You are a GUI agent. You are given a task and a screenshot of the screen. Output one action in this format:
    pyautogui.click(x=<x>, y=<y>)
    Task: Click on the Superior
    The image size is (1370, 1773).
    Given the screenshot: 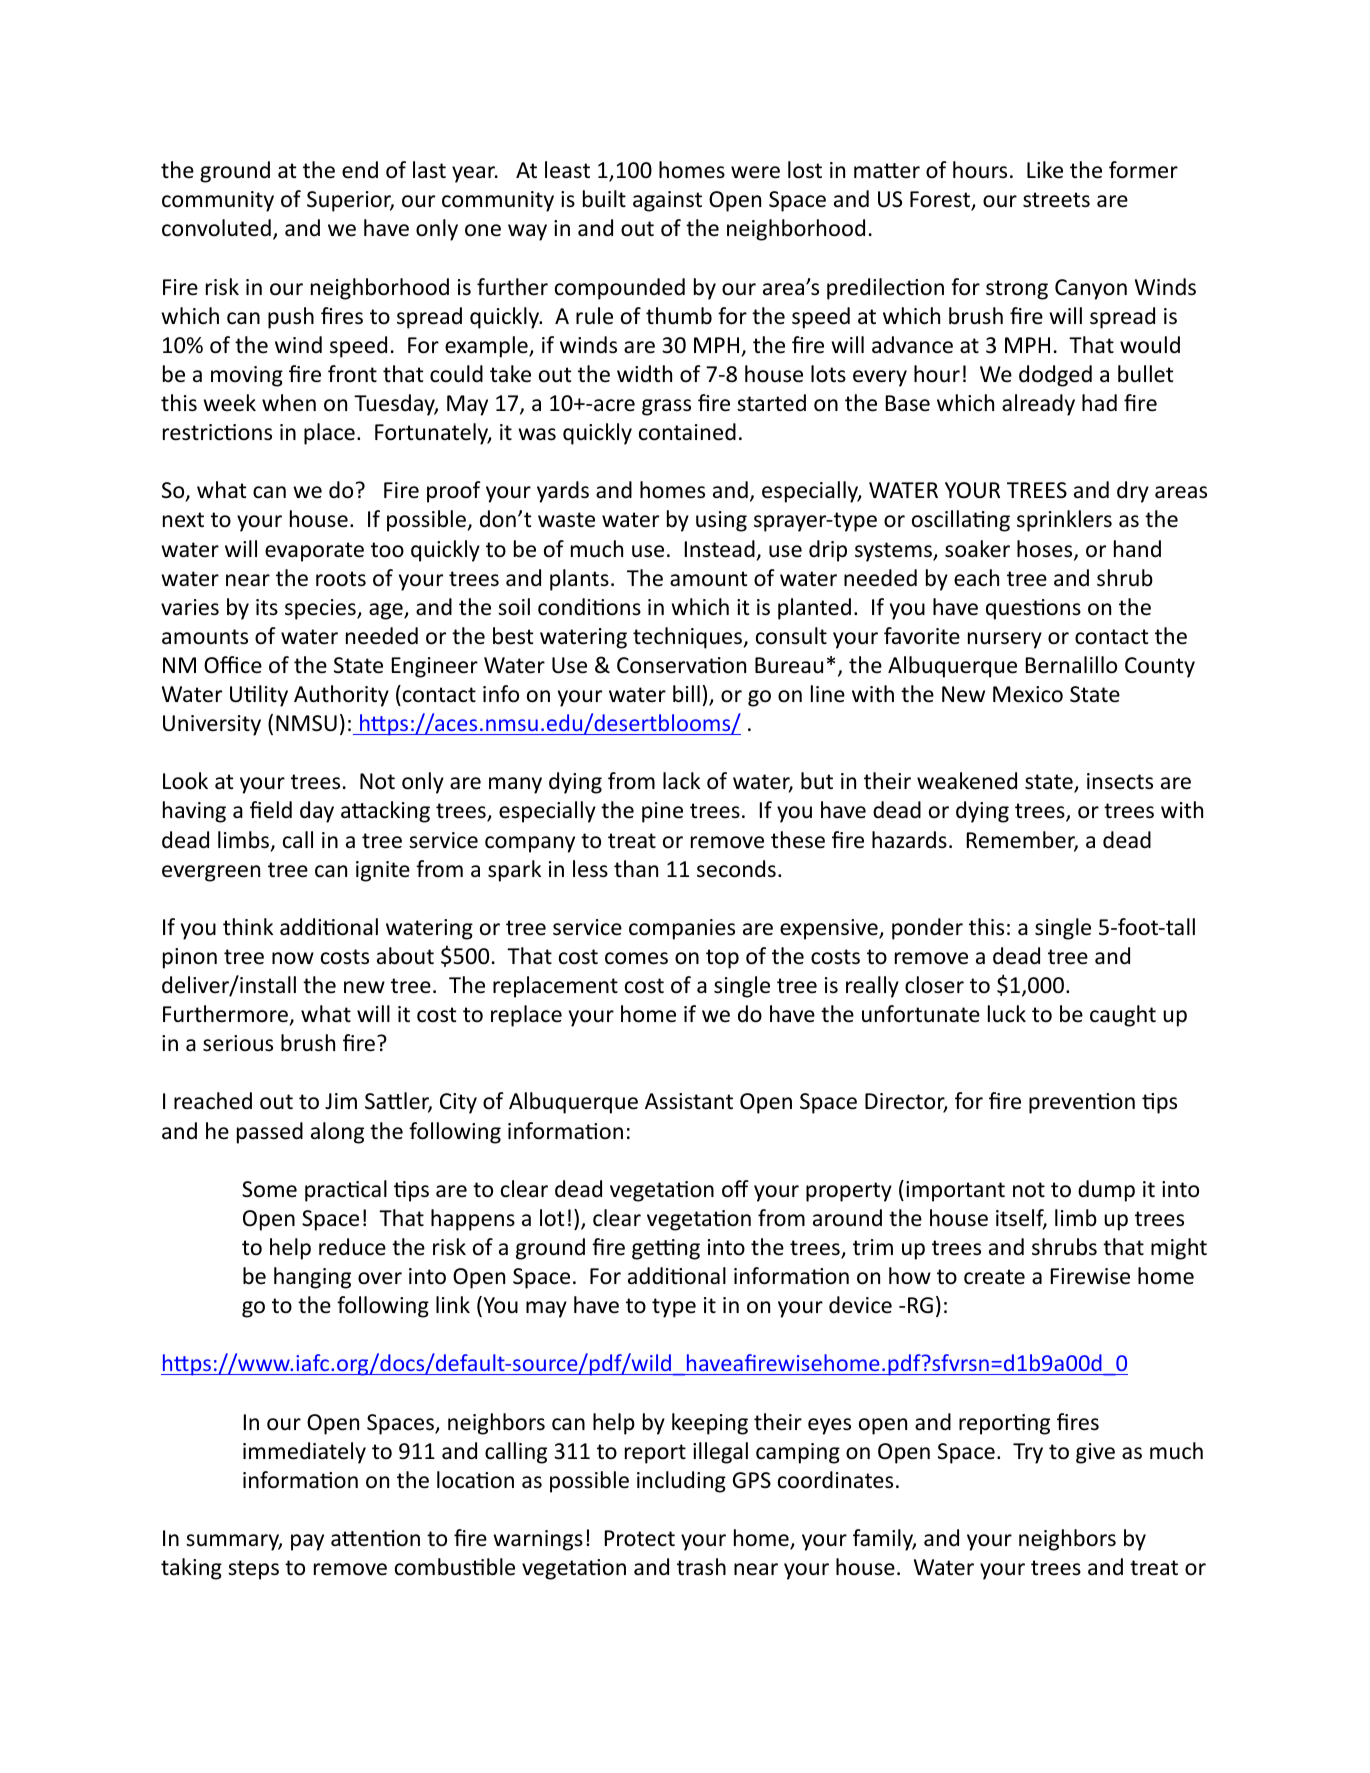 What is the action you would take?
    pyautogui.click(x=350, y=201)
